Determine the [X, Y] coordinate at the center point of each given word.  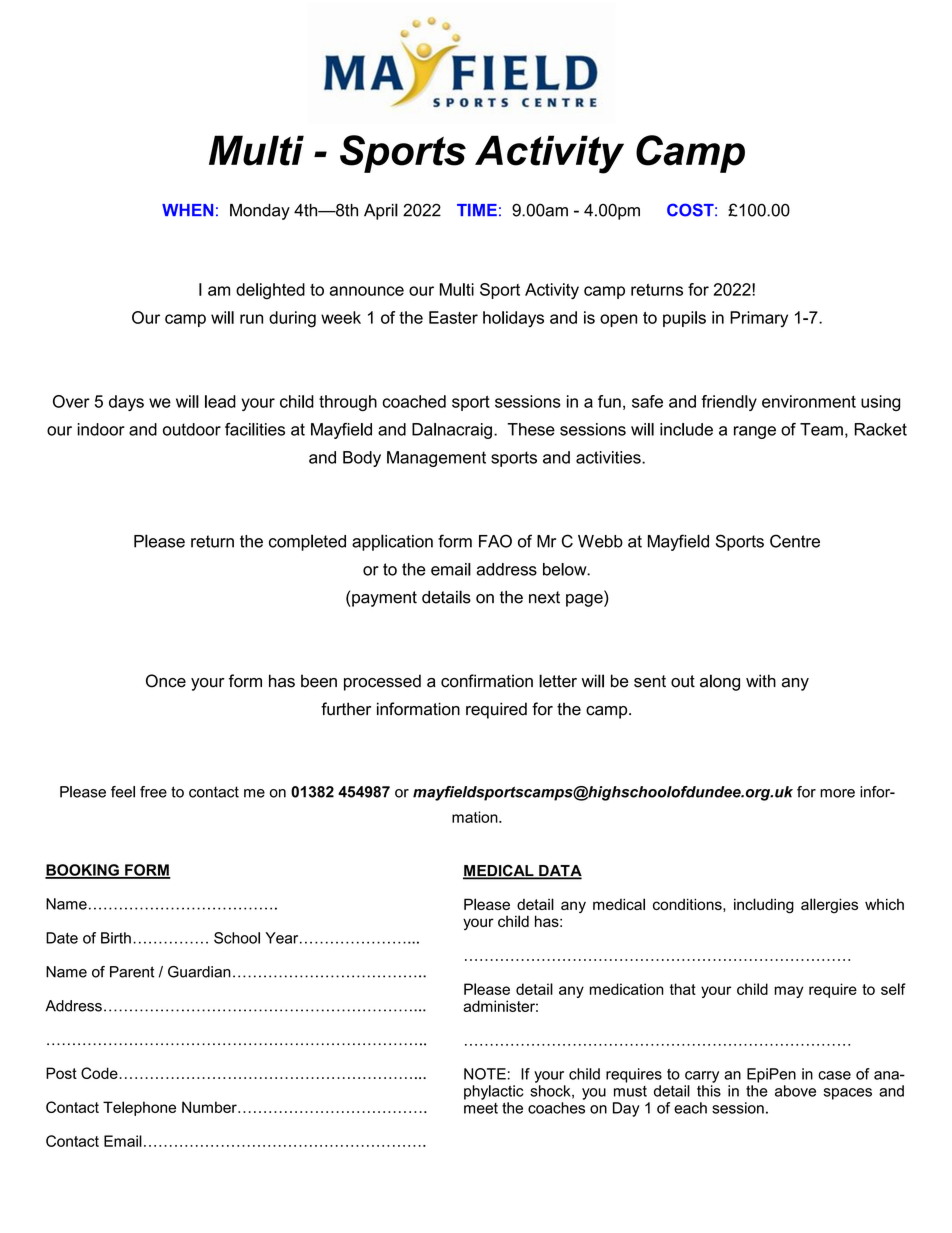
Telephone [139, 1108]
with [761, 680]
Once [166, 681]
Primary [759, 319]
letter [558, 681]
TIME [477, 210]
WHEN [187, 210]
